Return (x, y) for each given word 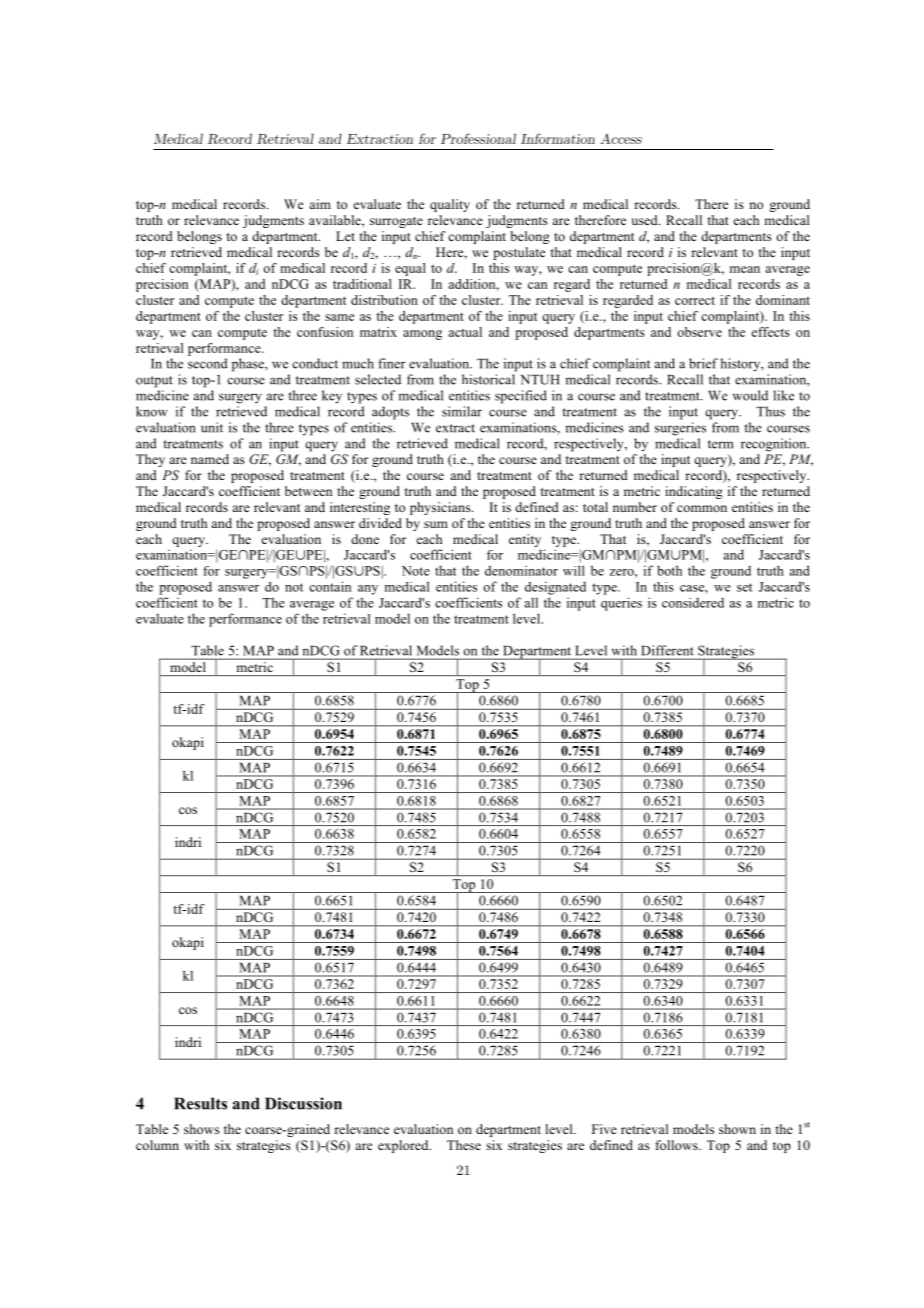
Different (668, 650)
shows (202, 1129)
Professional (478, 138)
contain (330, 586)
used (645, 220)
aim (320, 204)
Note (416, 571)
